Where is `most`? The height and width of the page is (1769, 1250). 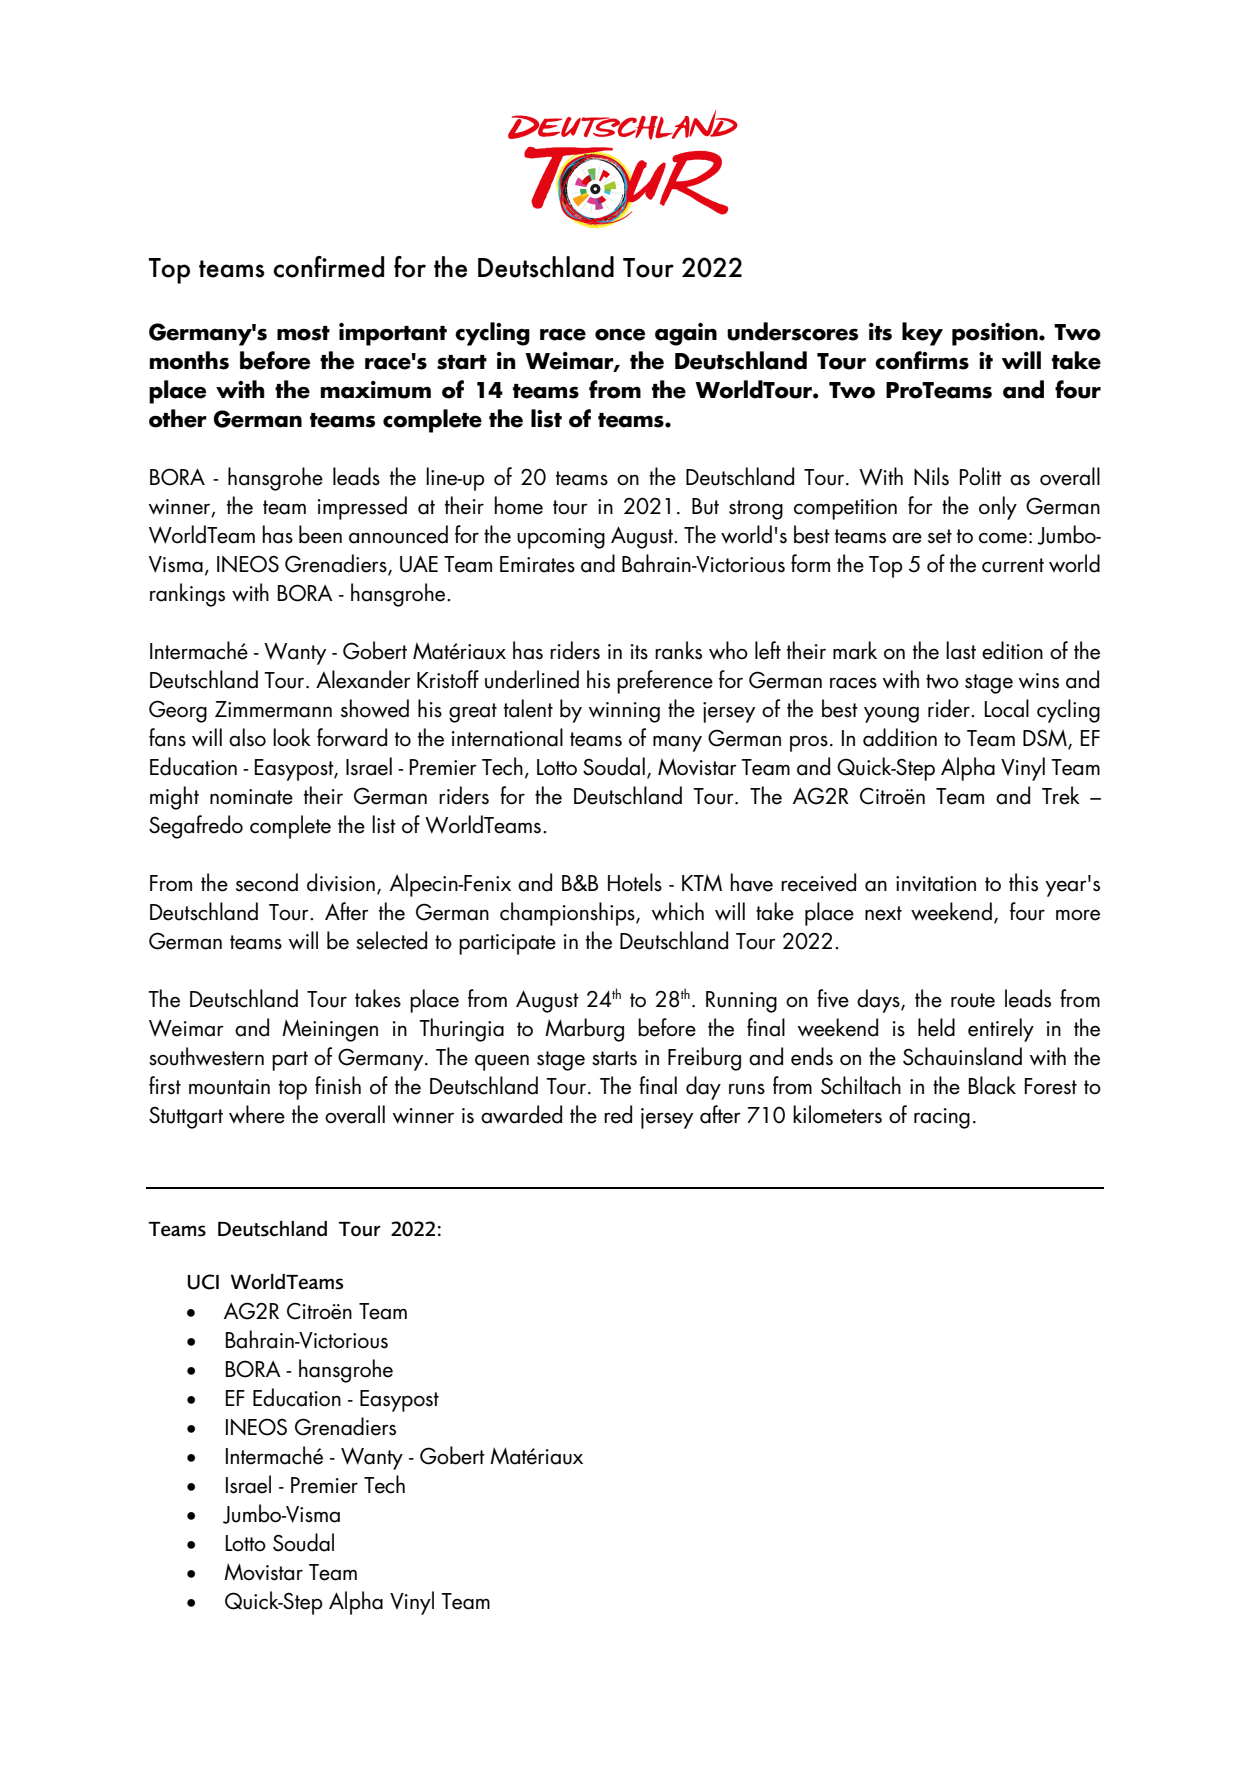 most is located at coordinates (303, 333).
